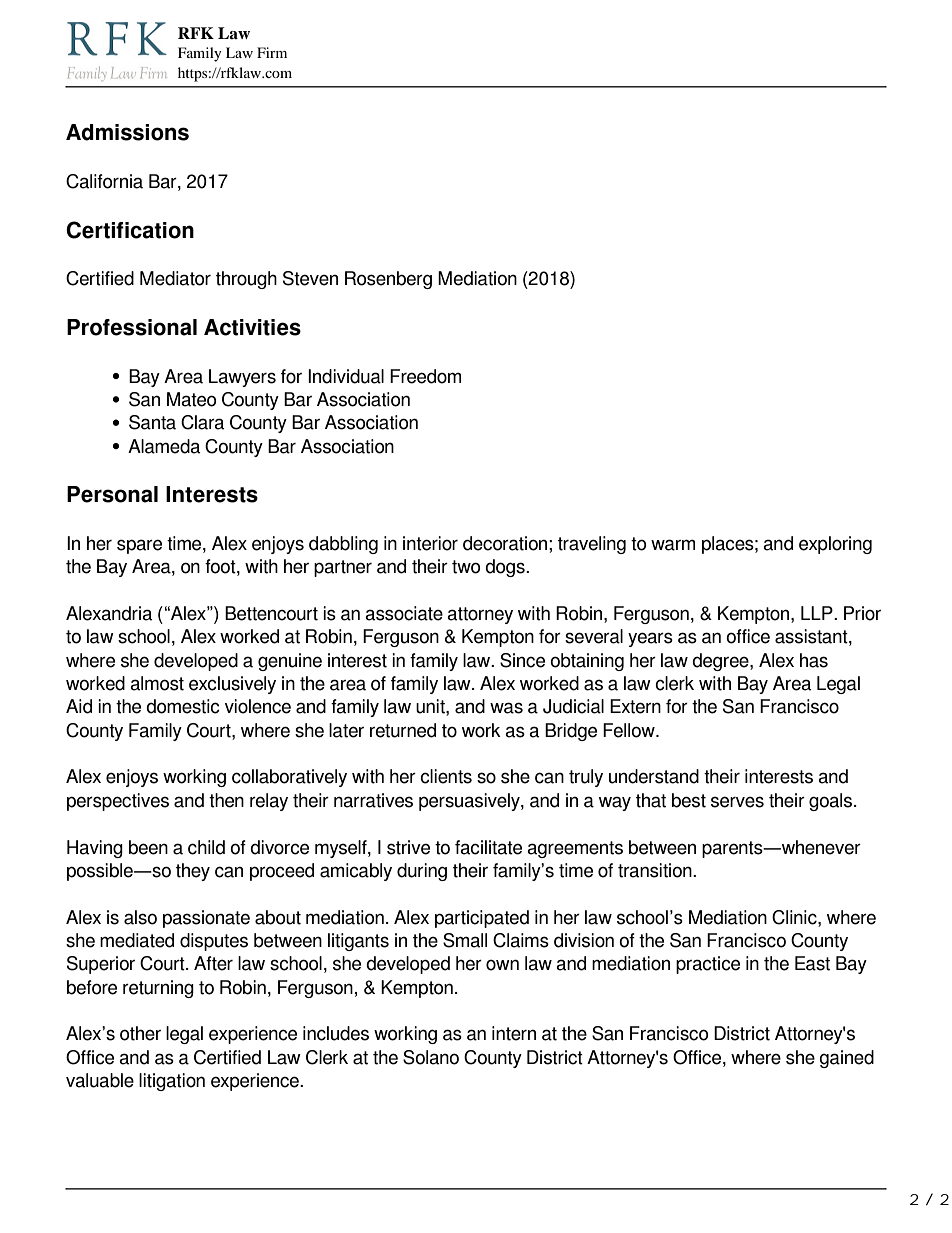 This page has height=1233, width=952. I want to click on Admissions, so click(127, 132).
